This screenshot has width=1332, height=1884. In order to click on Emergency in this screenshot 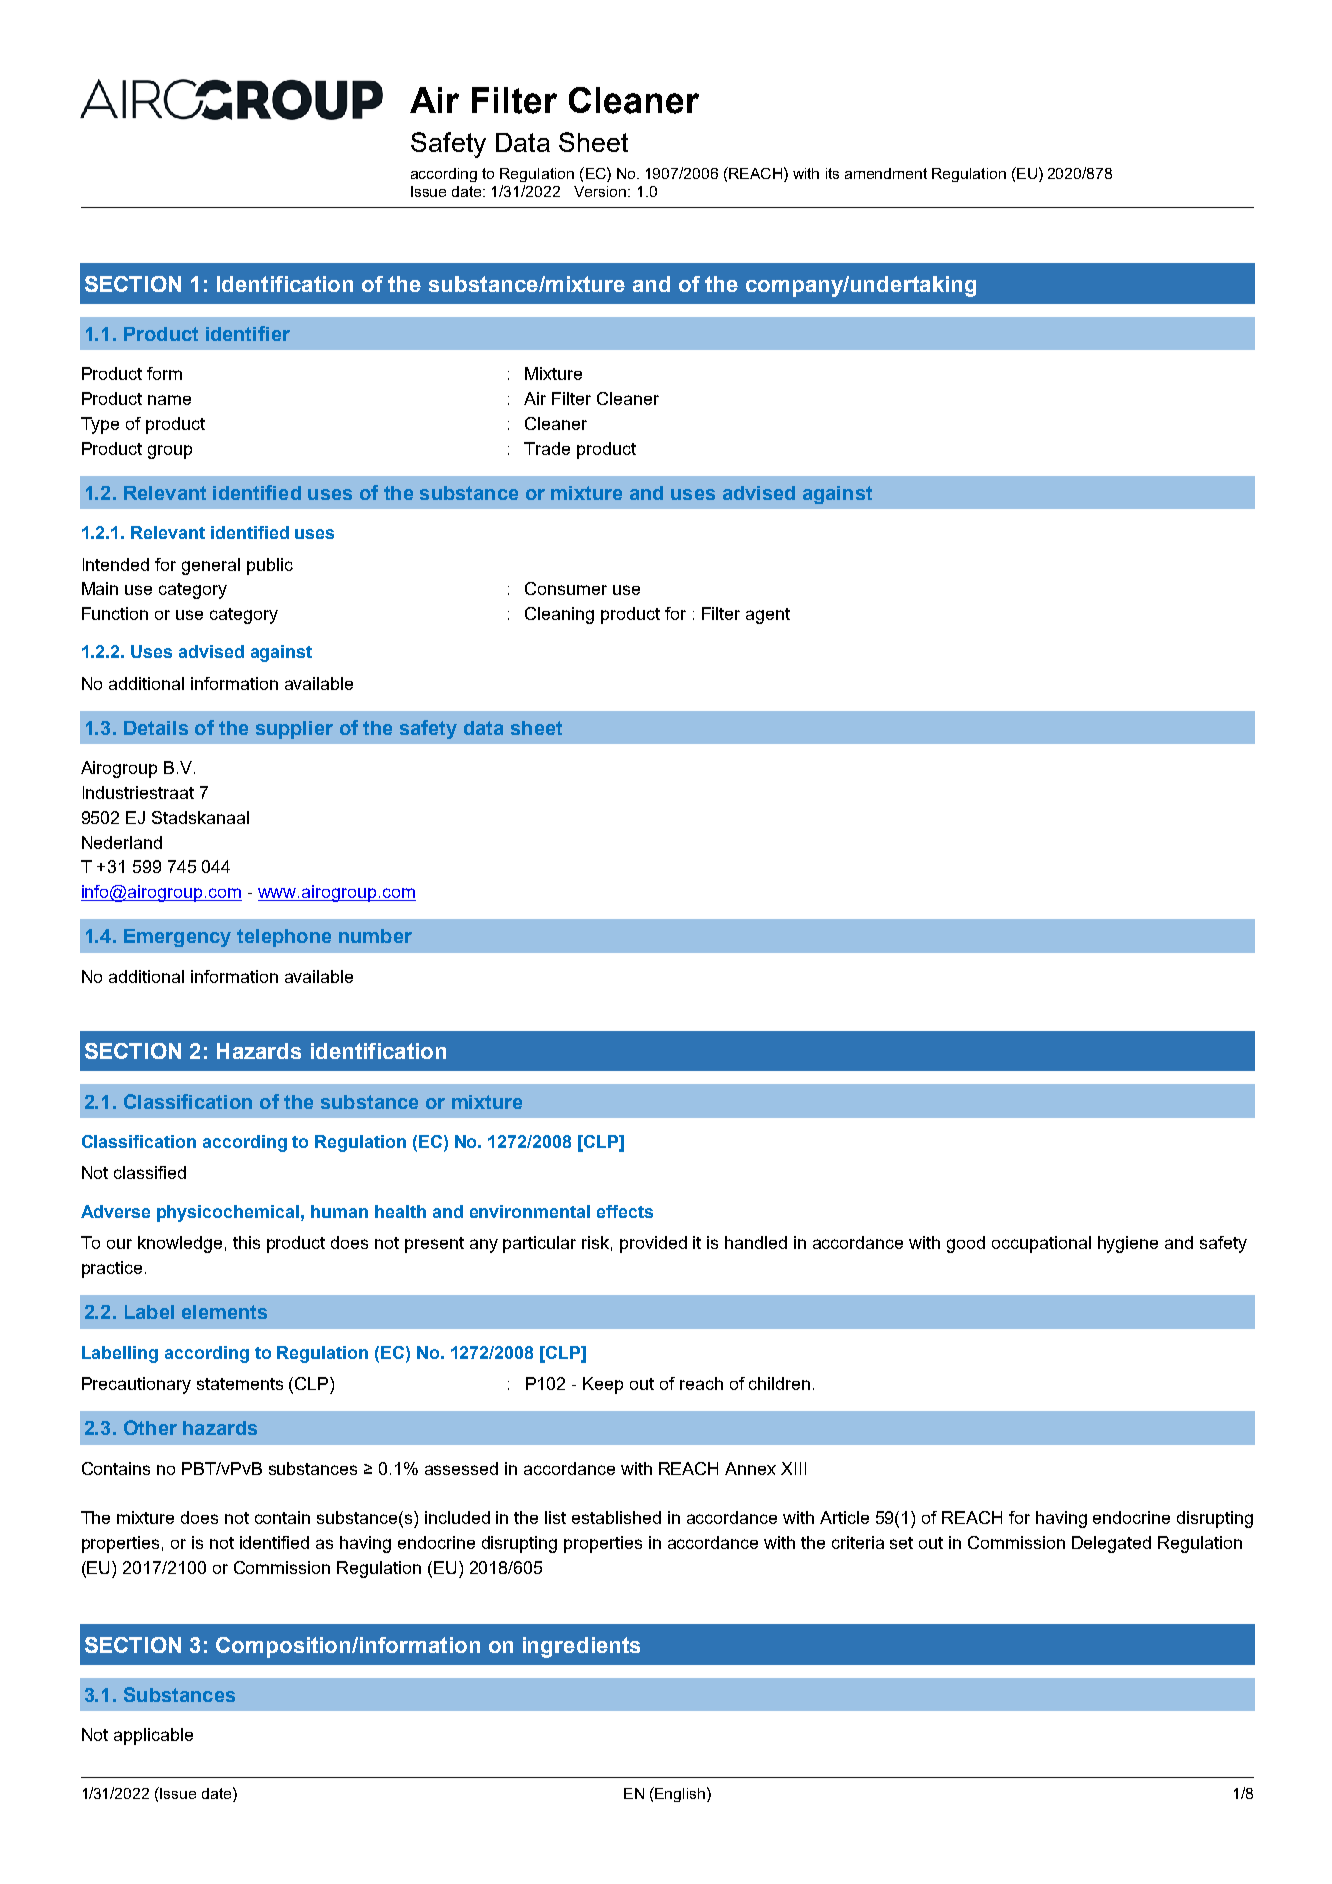, I will do `click(177, 938)`.
